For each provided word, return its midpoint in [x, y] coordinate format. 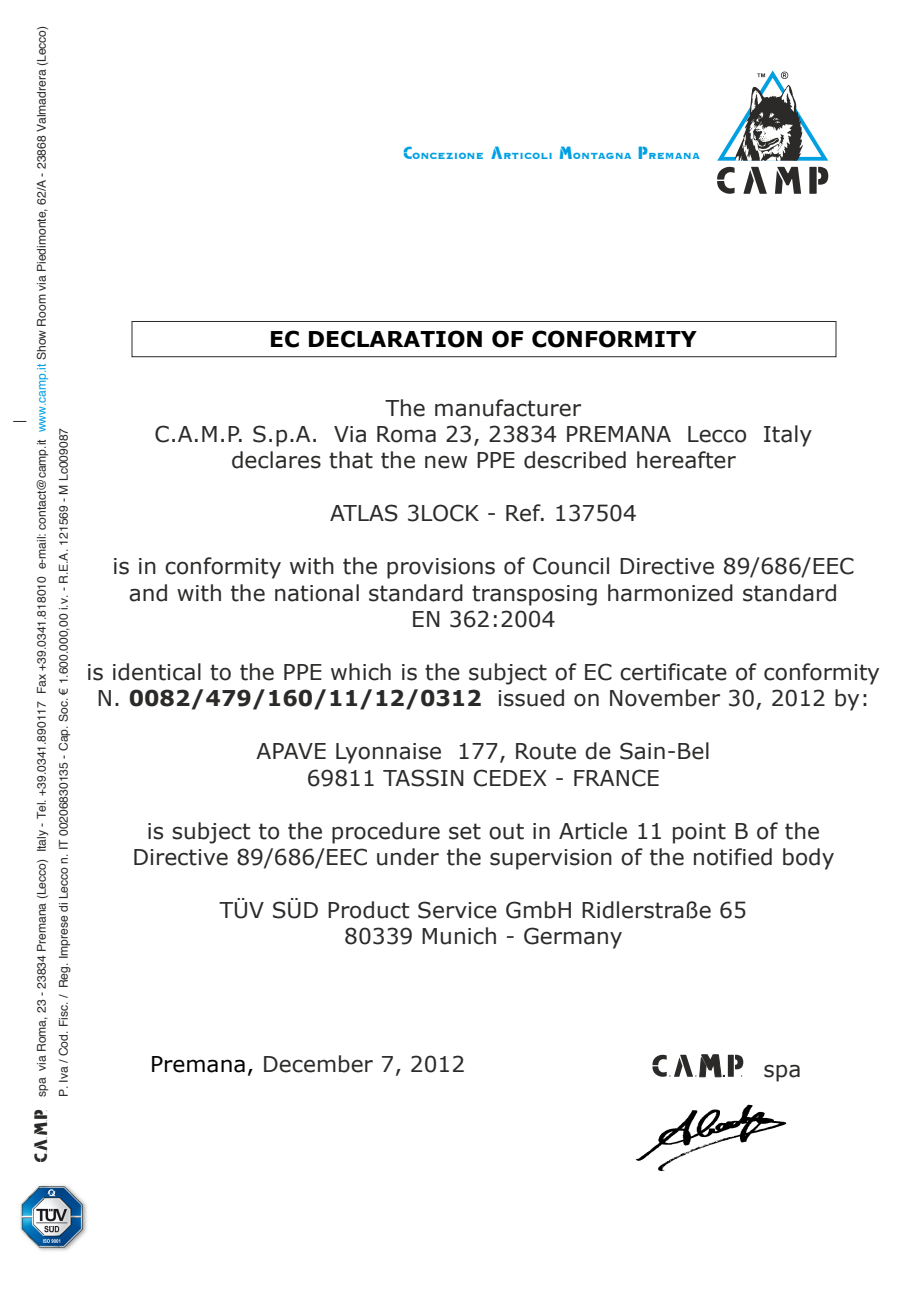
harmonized [670, 593]
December [318, 1064]
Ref [524, 513]
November [665, 698]
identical [157, 672]
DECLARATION [395, 339]
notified [733, 857]
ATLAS [364, 513]
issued [531, 698]
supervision [551, 859]
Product [368, 910]
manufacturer [508, 408]
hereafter [686, 460]
